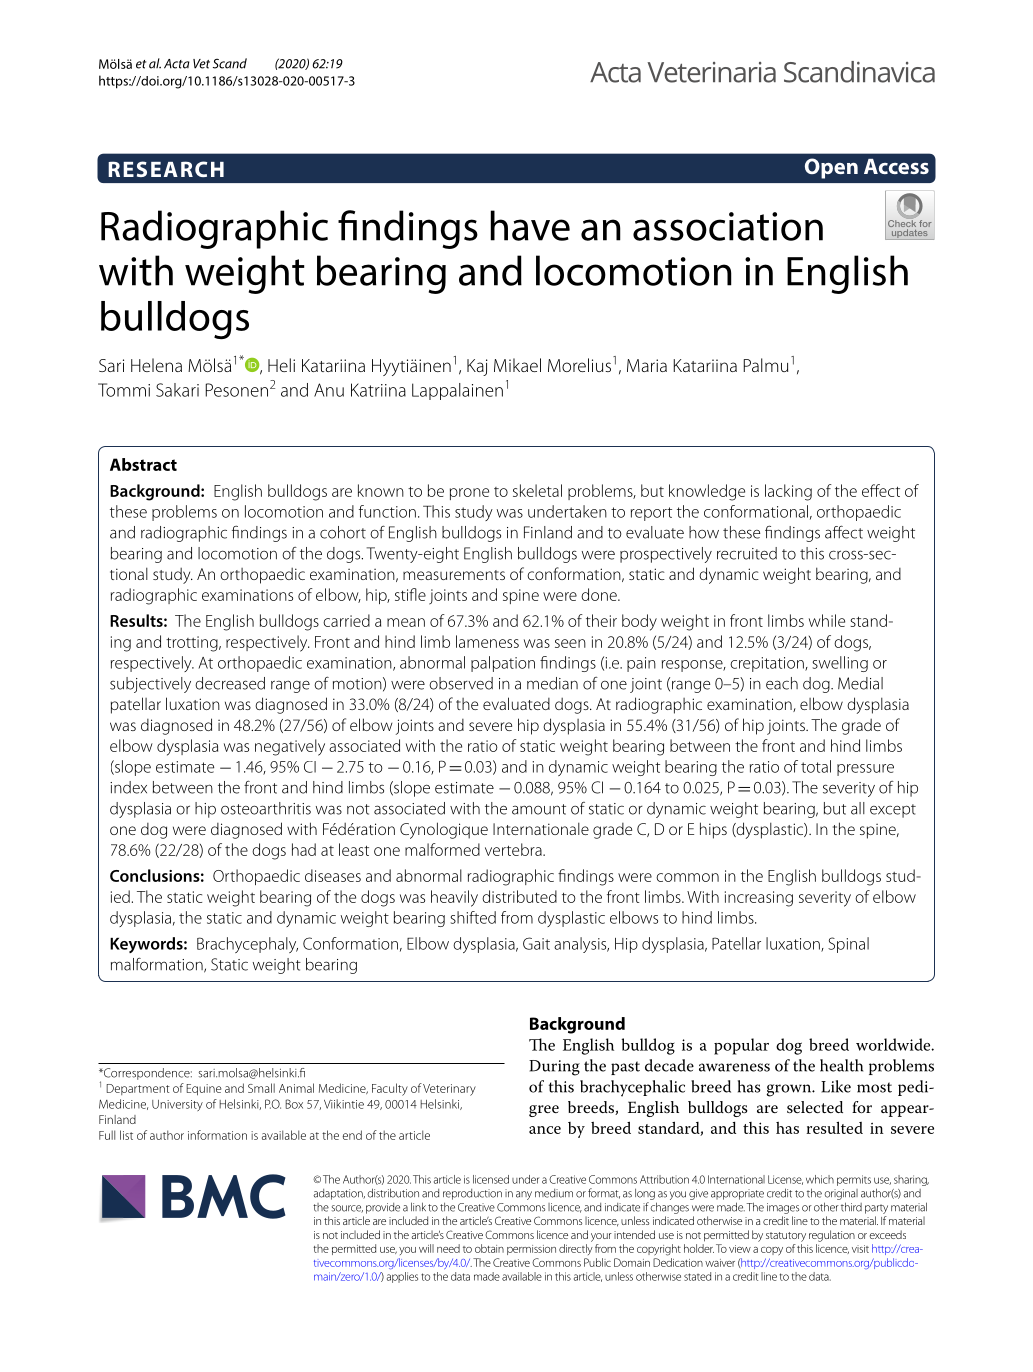 The height and width of the page is (1372, 1033). I want to click on Gait, so click(536, 943).
